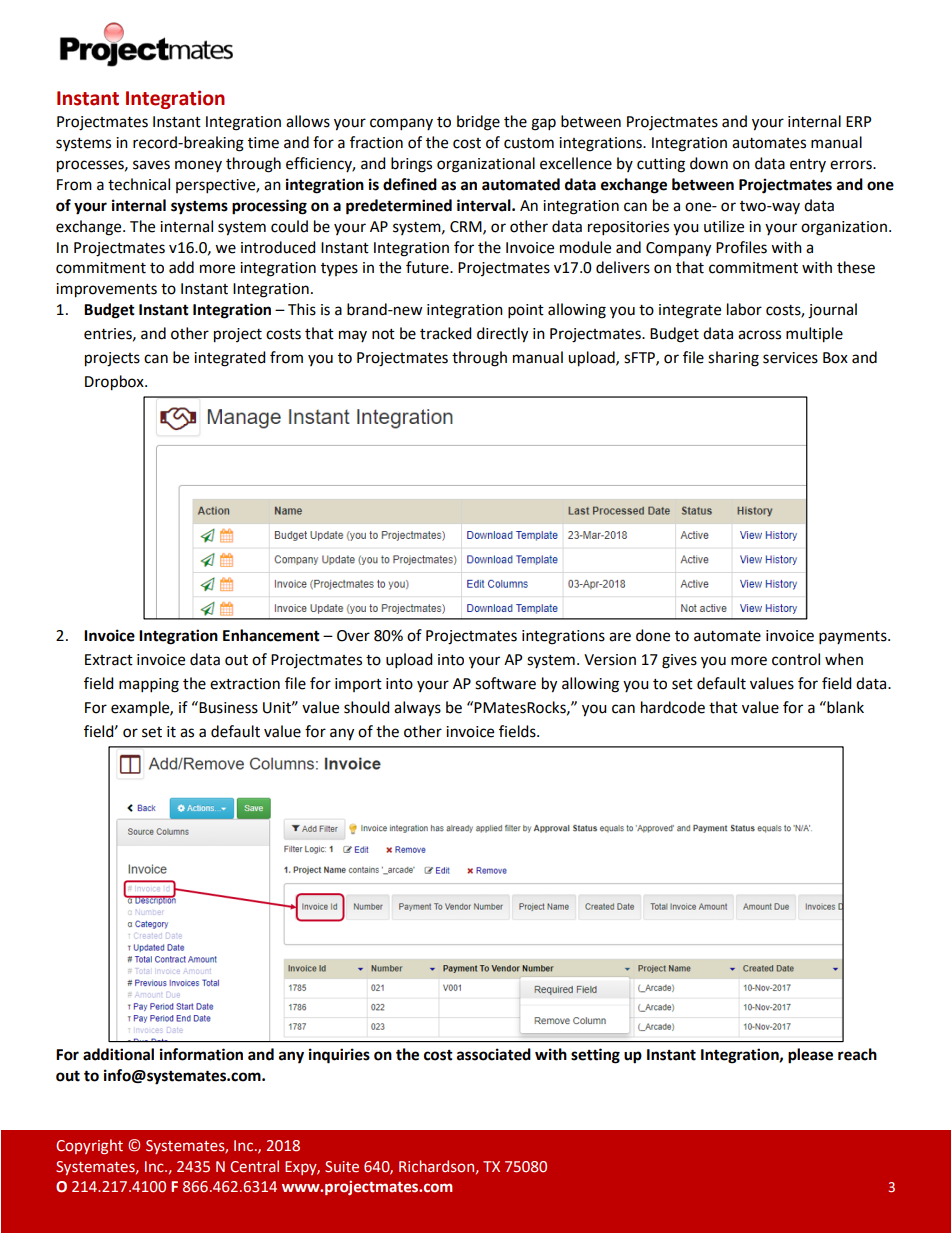  What do you see at coordinates (810, 1056) in the document?
I see `please` at bounding box center [810, 1056].
